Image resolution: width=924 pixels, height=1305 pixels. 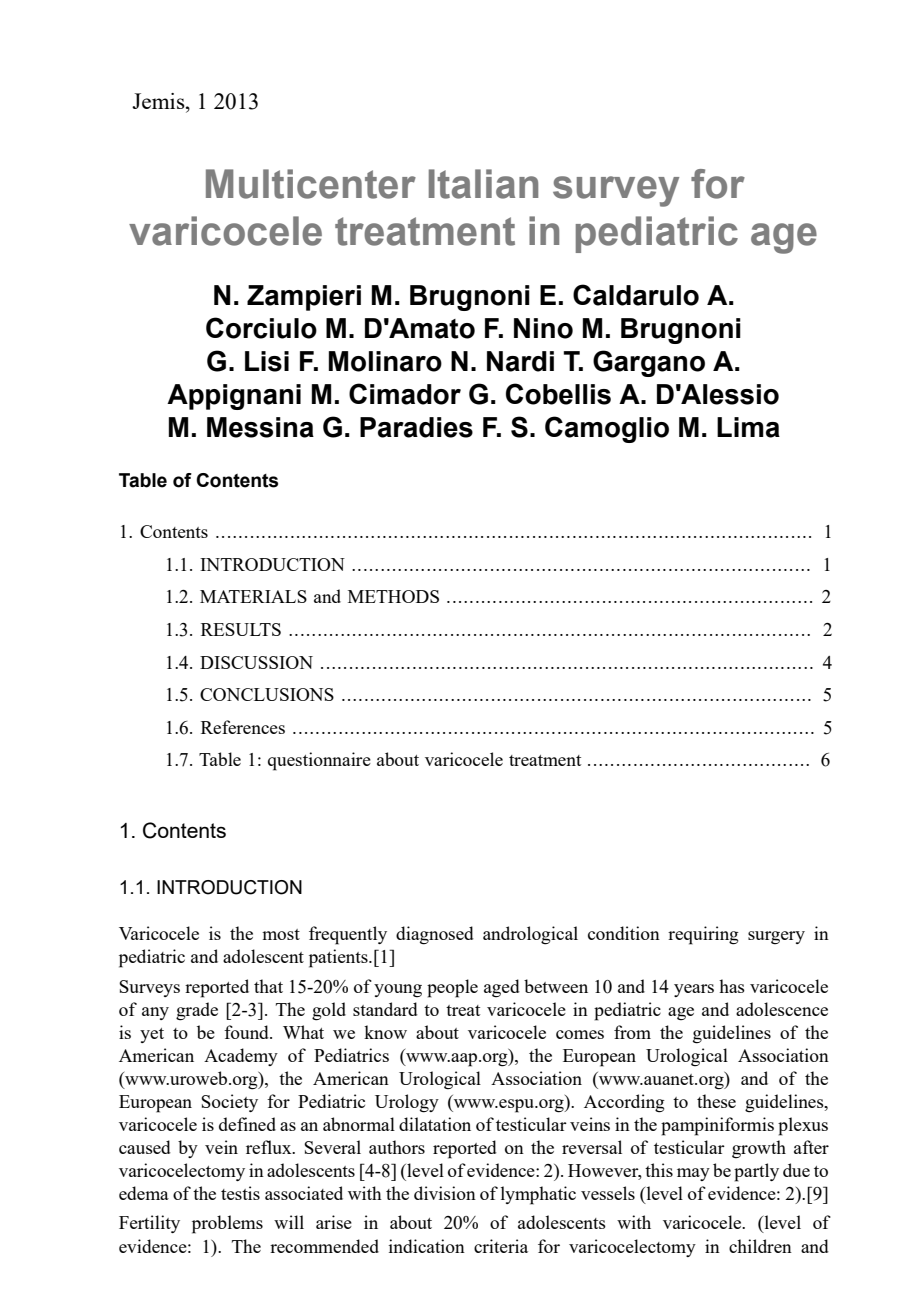 What do you see at coordinates (311, 184) in the document?
I see `Multicenter` at bounding box center [311, 184].
